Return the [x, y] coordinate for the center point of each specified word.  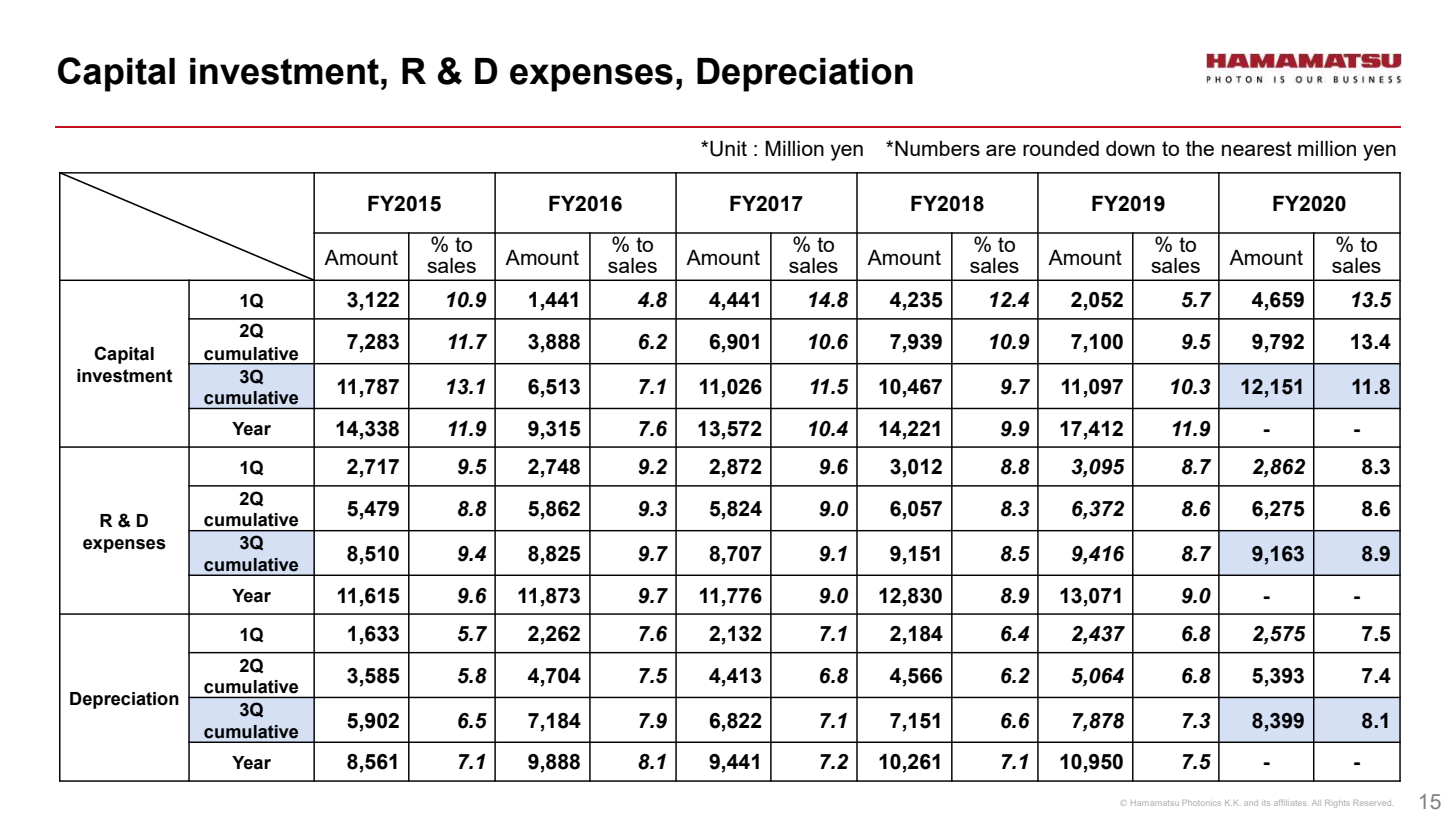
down [1130, 148]
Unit [728, 149]
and [1251, 803]
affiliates [1290, 803]
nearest [1257, 148]
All [1316, 803]
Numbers [937, 148]
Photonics [1201, 803]
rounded [1061, 148]
